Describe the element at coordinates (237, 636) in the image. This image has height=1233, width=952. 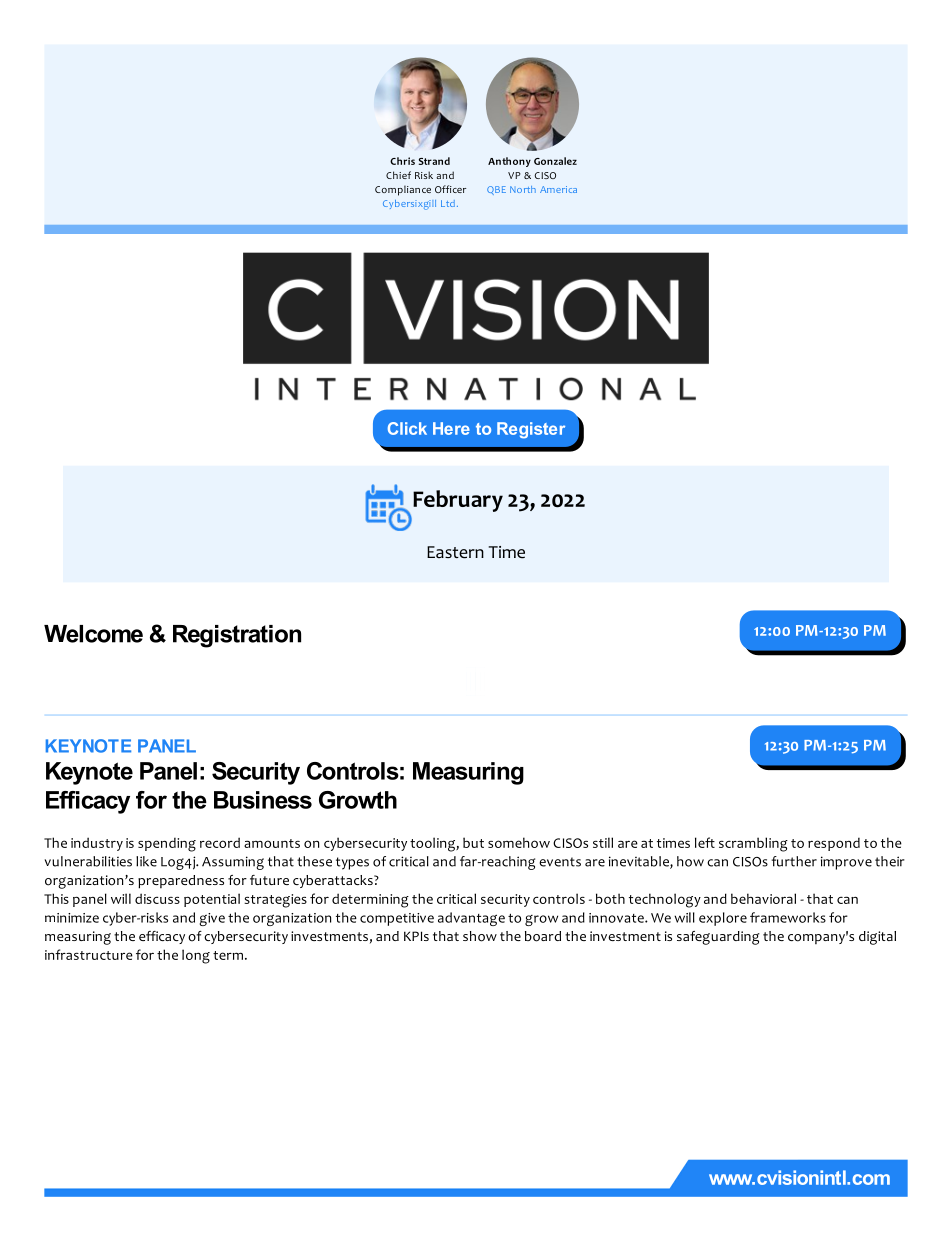
I see `Registration` at that location.
